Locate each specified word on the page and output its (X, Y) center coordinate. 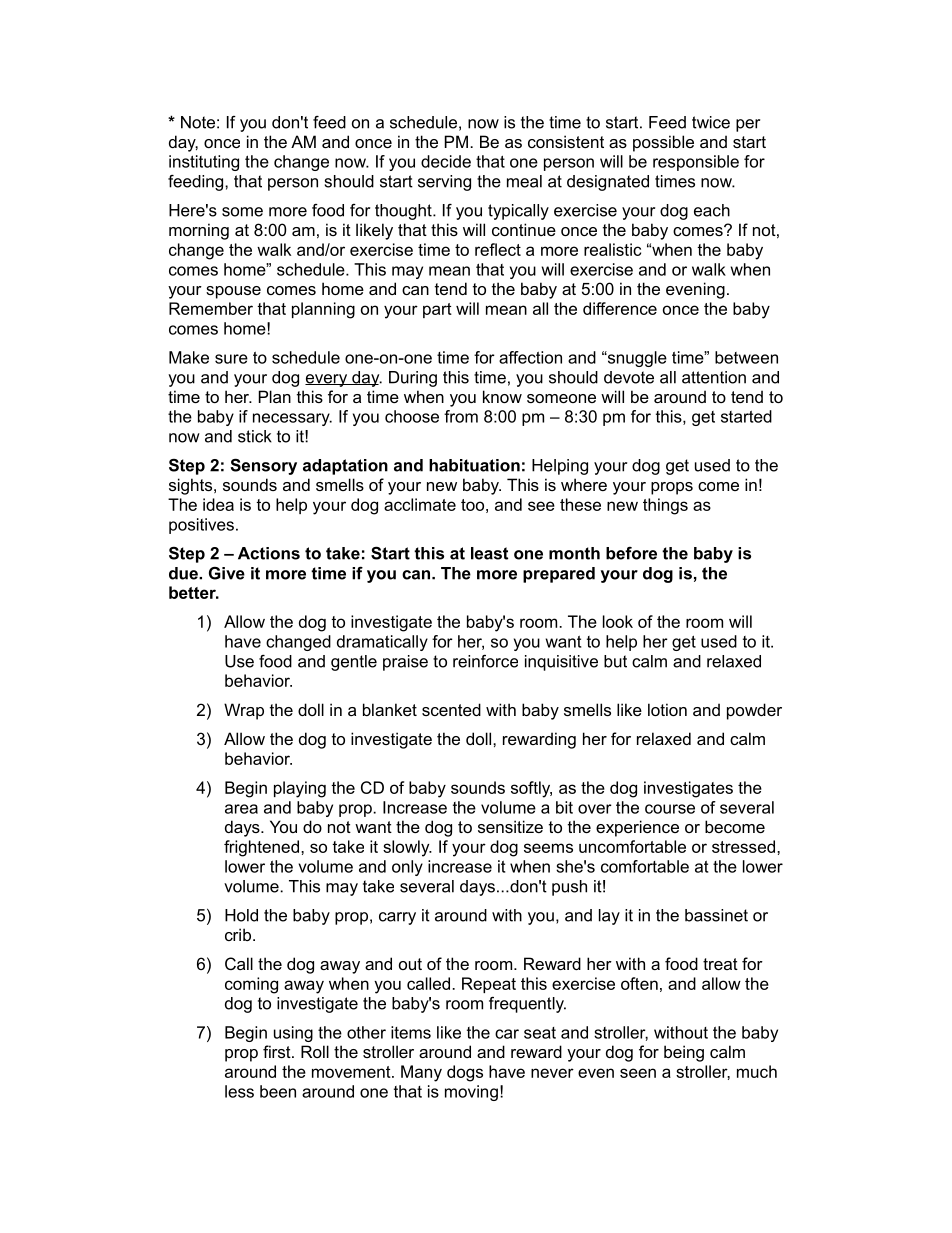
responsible (696, 163)
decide (446, 161)
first (278, 1051)
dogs (465, 1073)
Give (227, 573)
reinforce (485, 661)
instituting (204, 163)
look (618, 621)
